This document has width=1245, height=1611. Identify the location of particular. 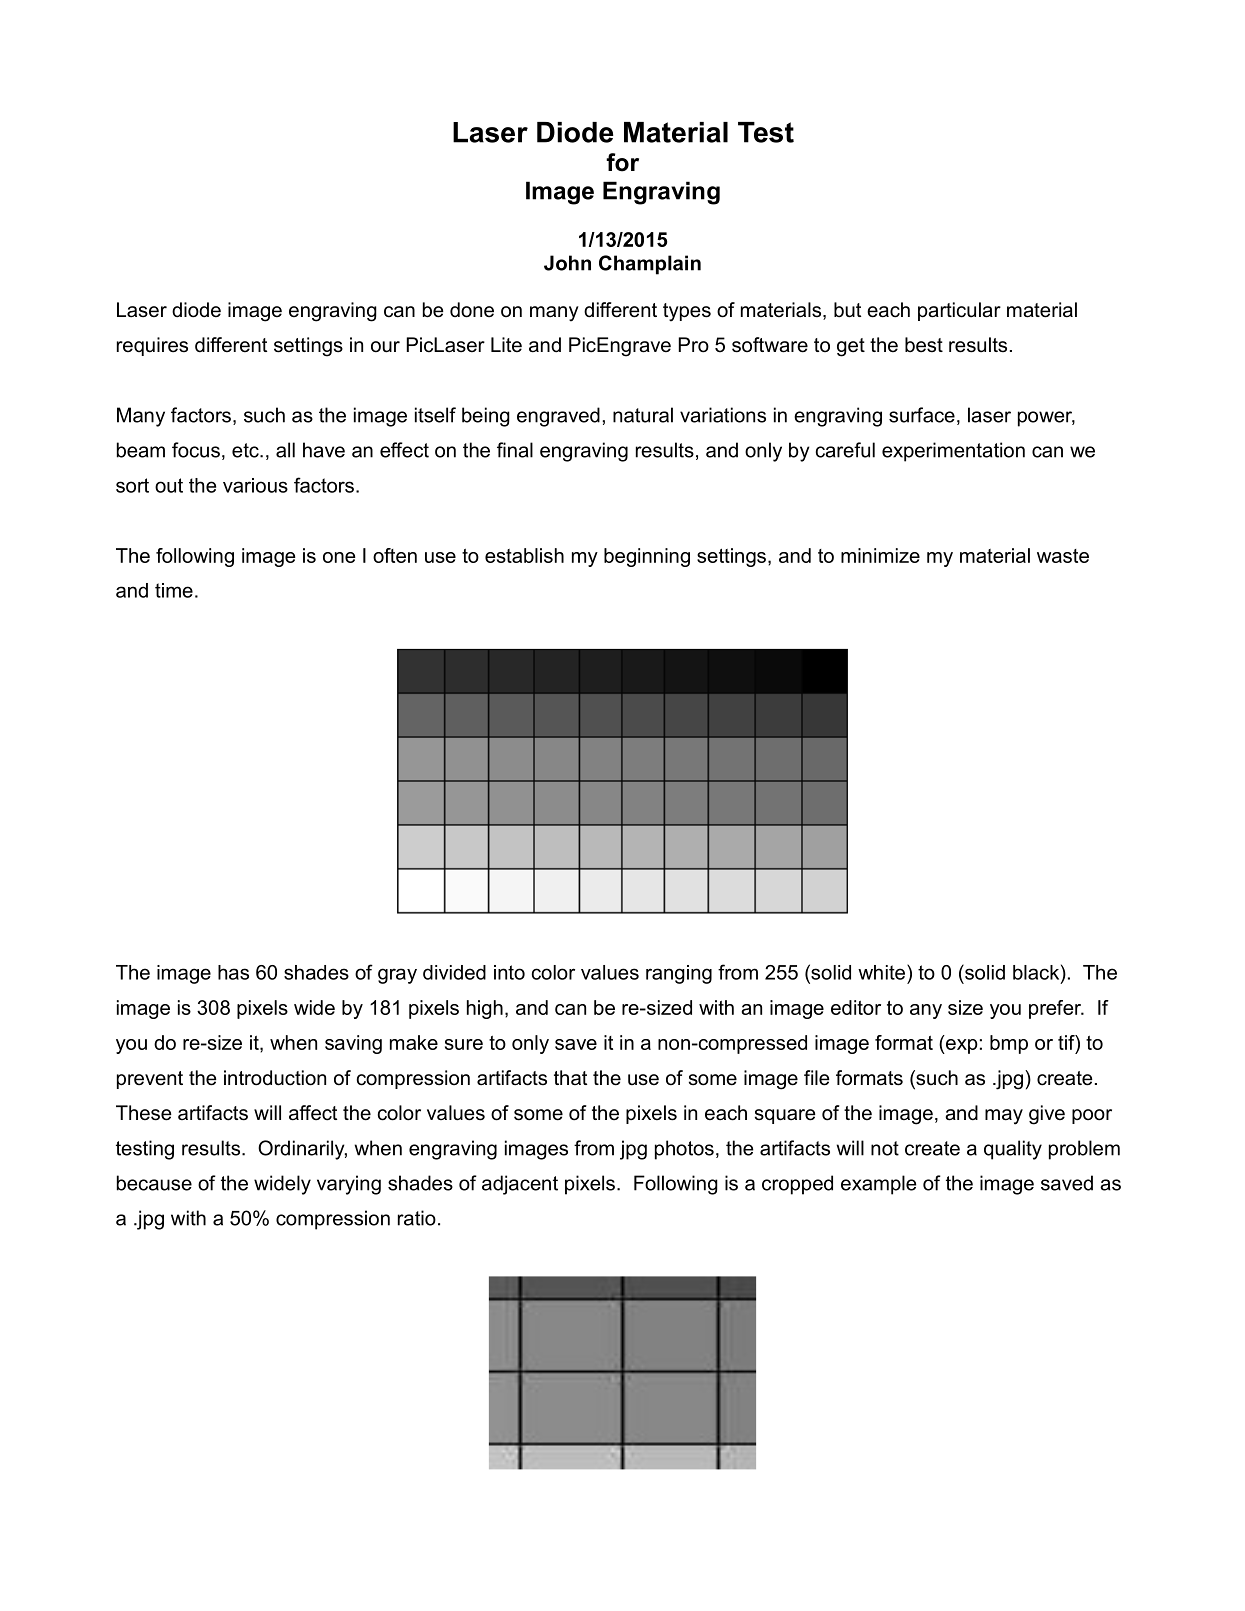
(959, 311).
